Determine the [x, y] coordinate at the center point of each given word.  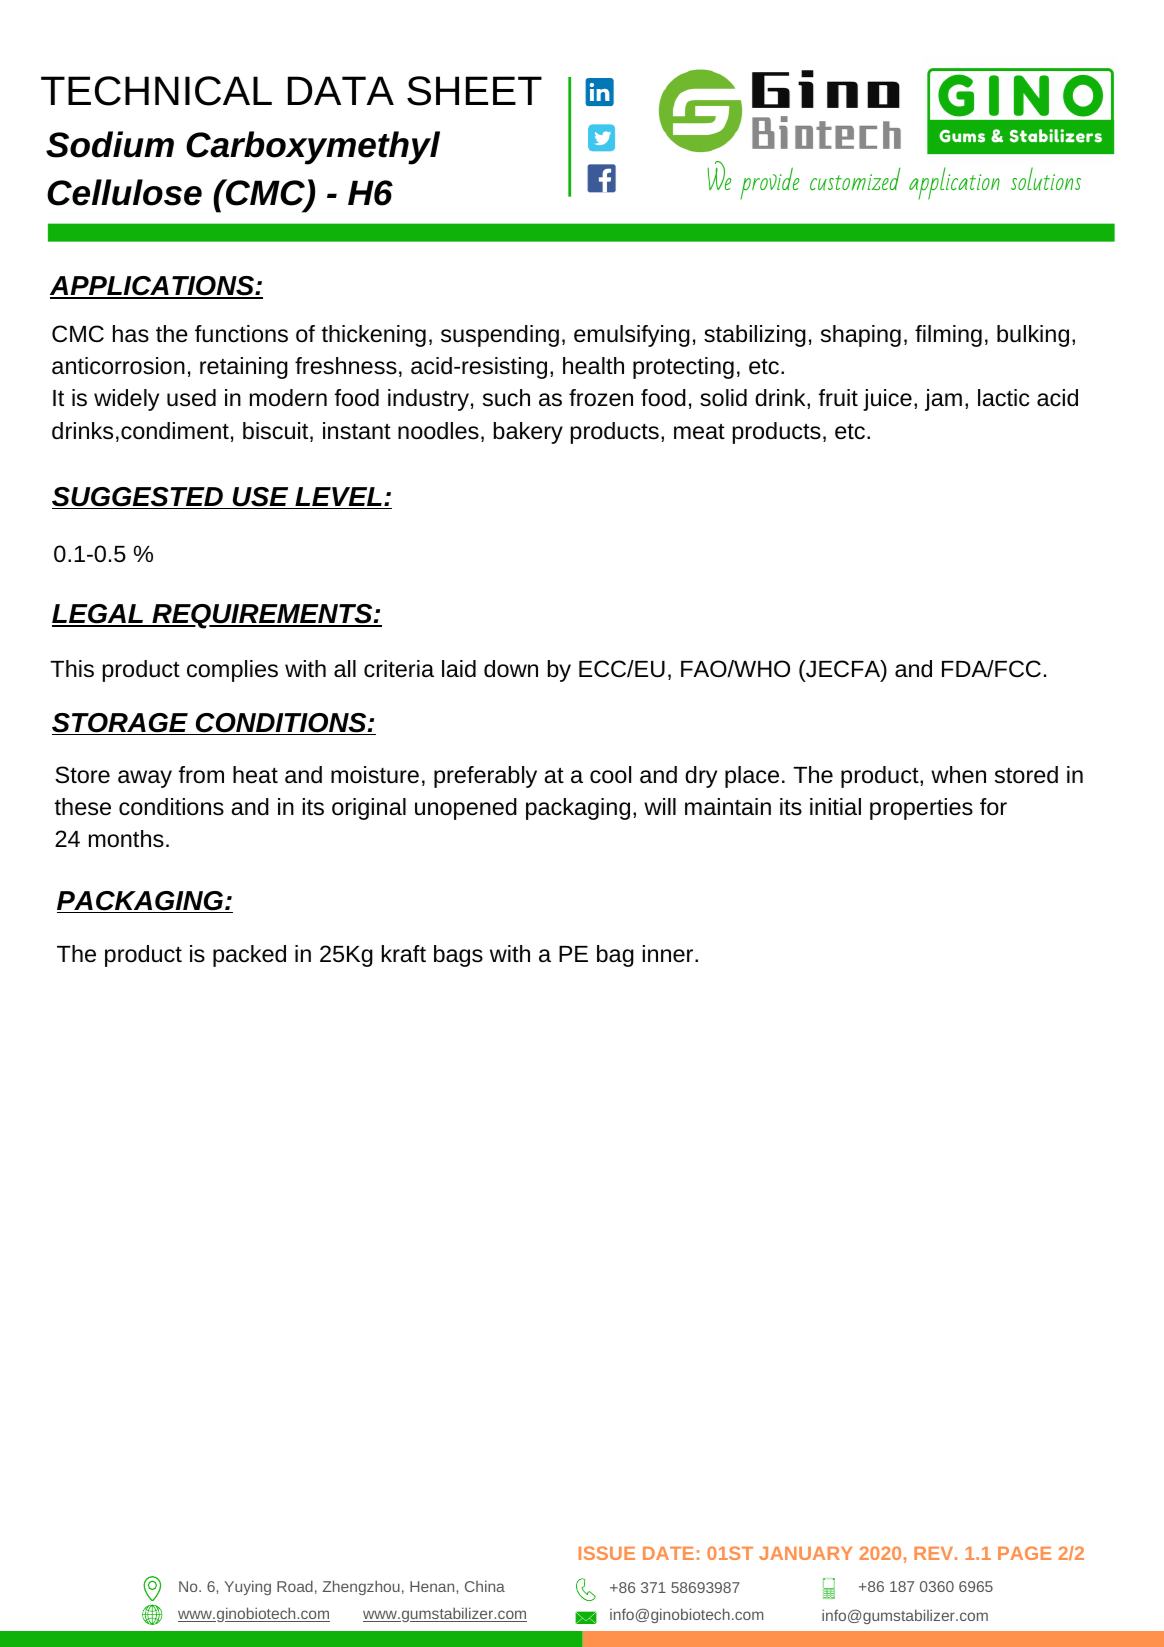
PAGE [1025, 1553]
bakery [528, 433]
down [511, 668]
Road [295, 1586]
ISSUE [607, 1553]
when [958, 774]
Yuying [247, 1587]
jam [943, 400]
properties [921, 809]
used [191, 398]
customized [855, 179]
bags [458, 956]
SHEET [474, 91]
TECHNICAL [156, 91]
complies [232, 671]
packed [249, 956]
